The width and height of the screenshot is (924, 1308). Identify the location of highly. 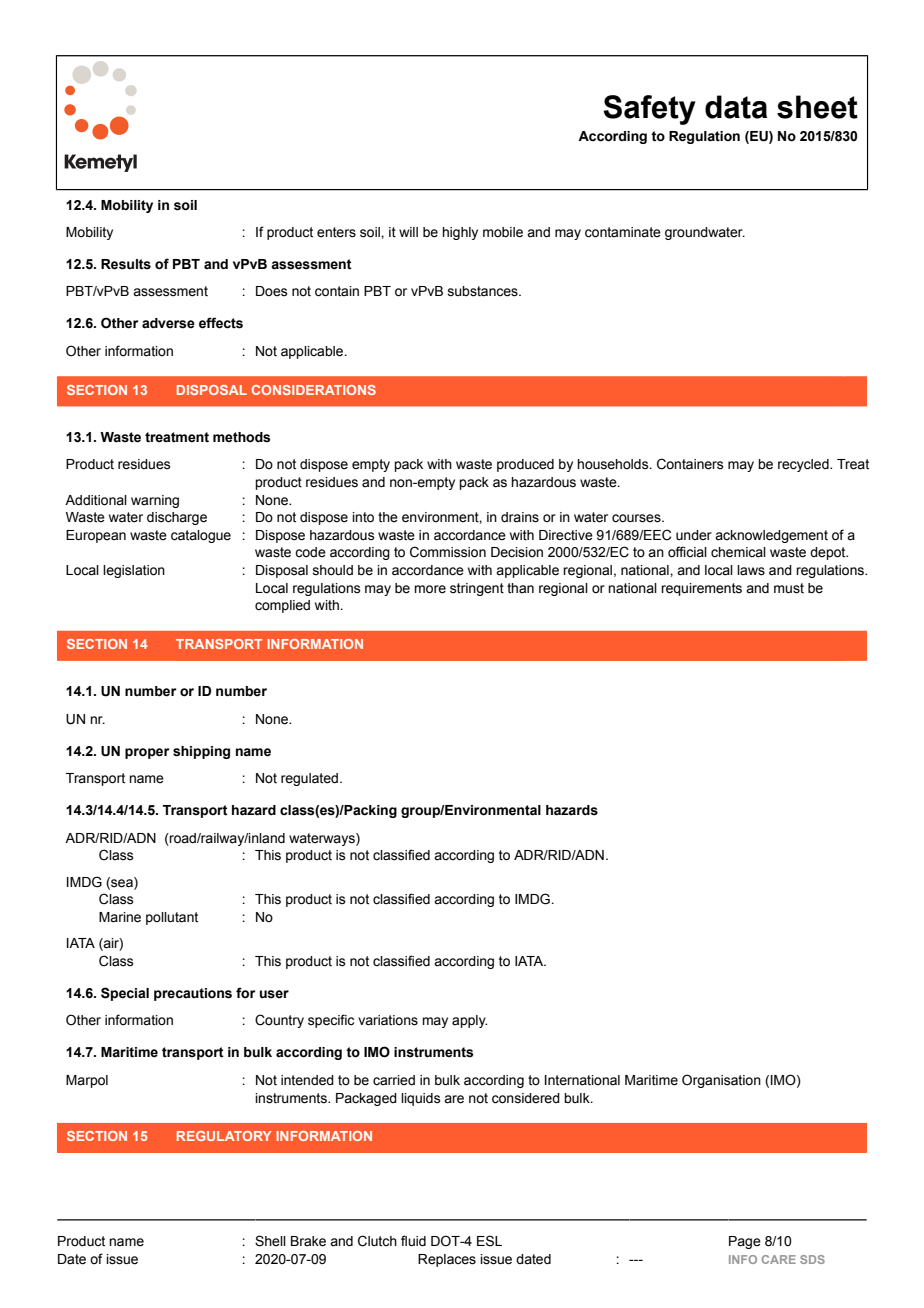
(460, 233).
